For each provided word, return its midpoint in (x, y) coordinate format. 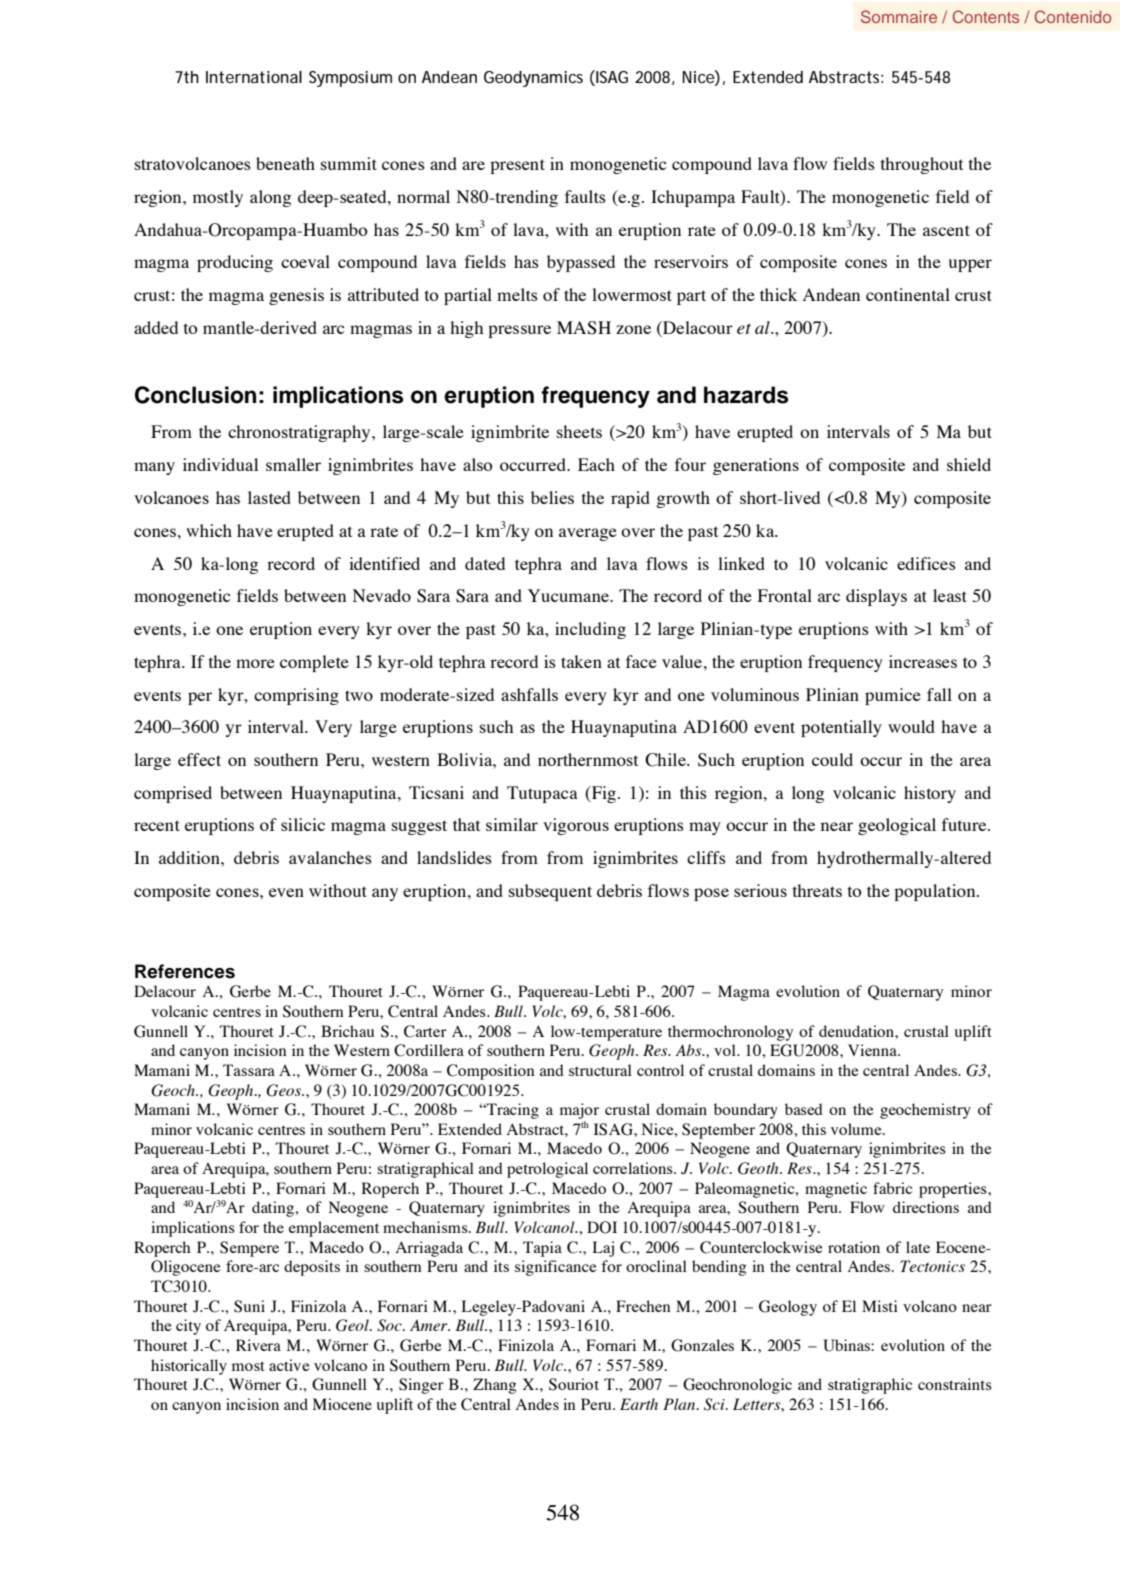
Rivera (258, 1345)
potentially (841, 728)
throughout (922, 165)
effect (199, 759)
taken (581, 661)
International (254, 77)
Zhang (494, 1386)
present (517, 166)
